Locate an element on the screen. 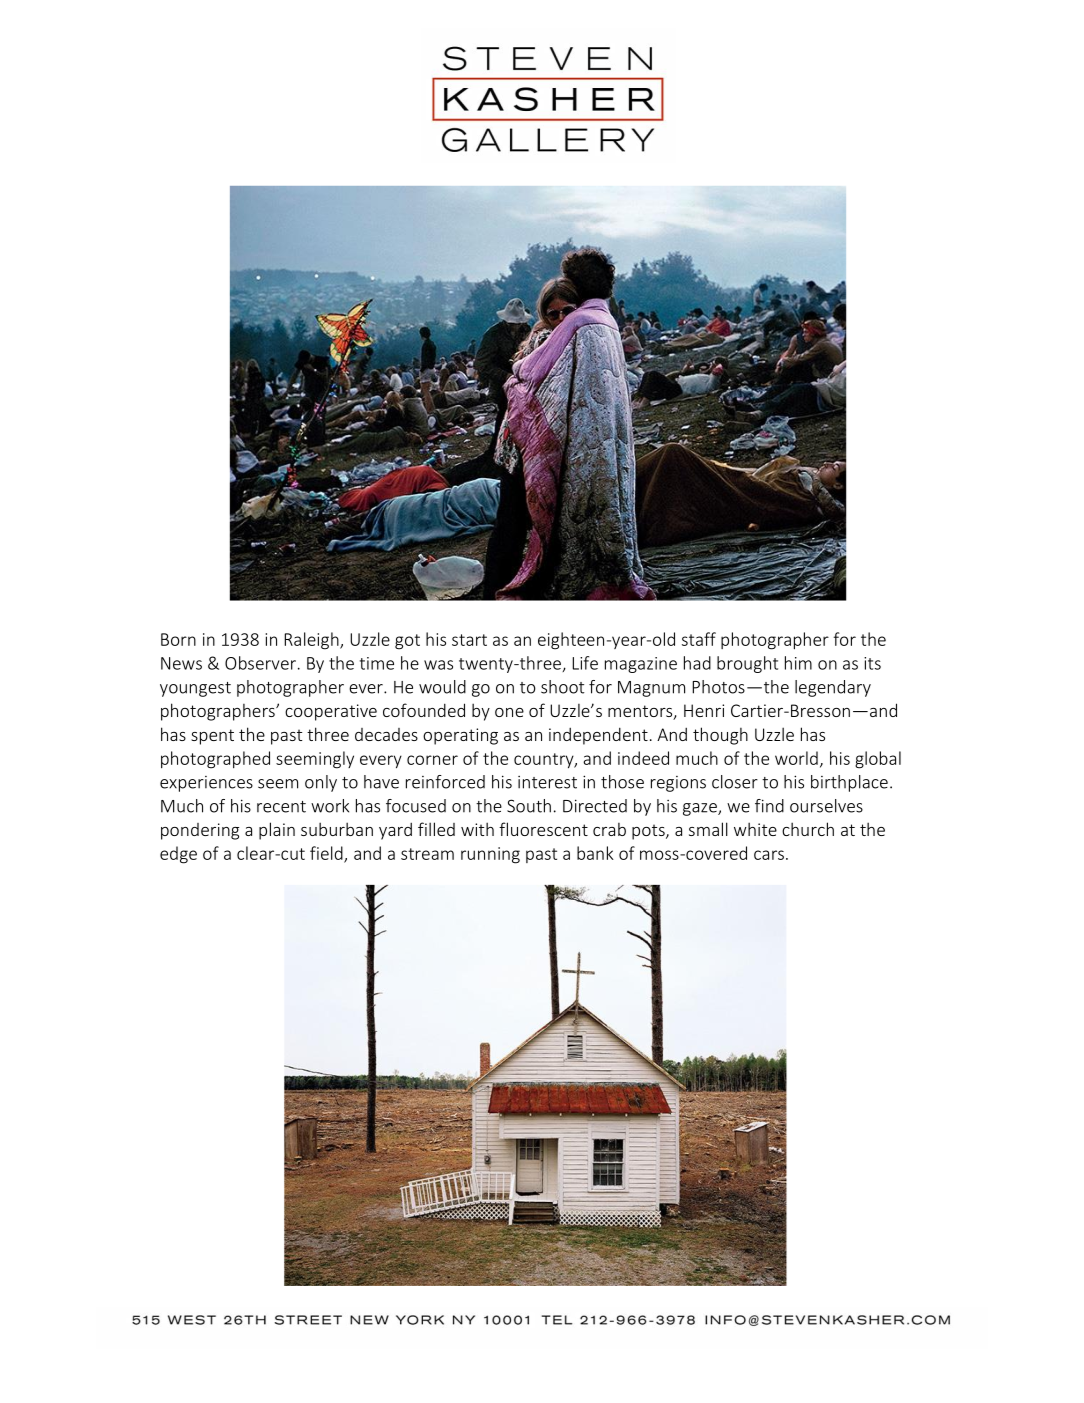  interest is located at coordinates (547, 782).
